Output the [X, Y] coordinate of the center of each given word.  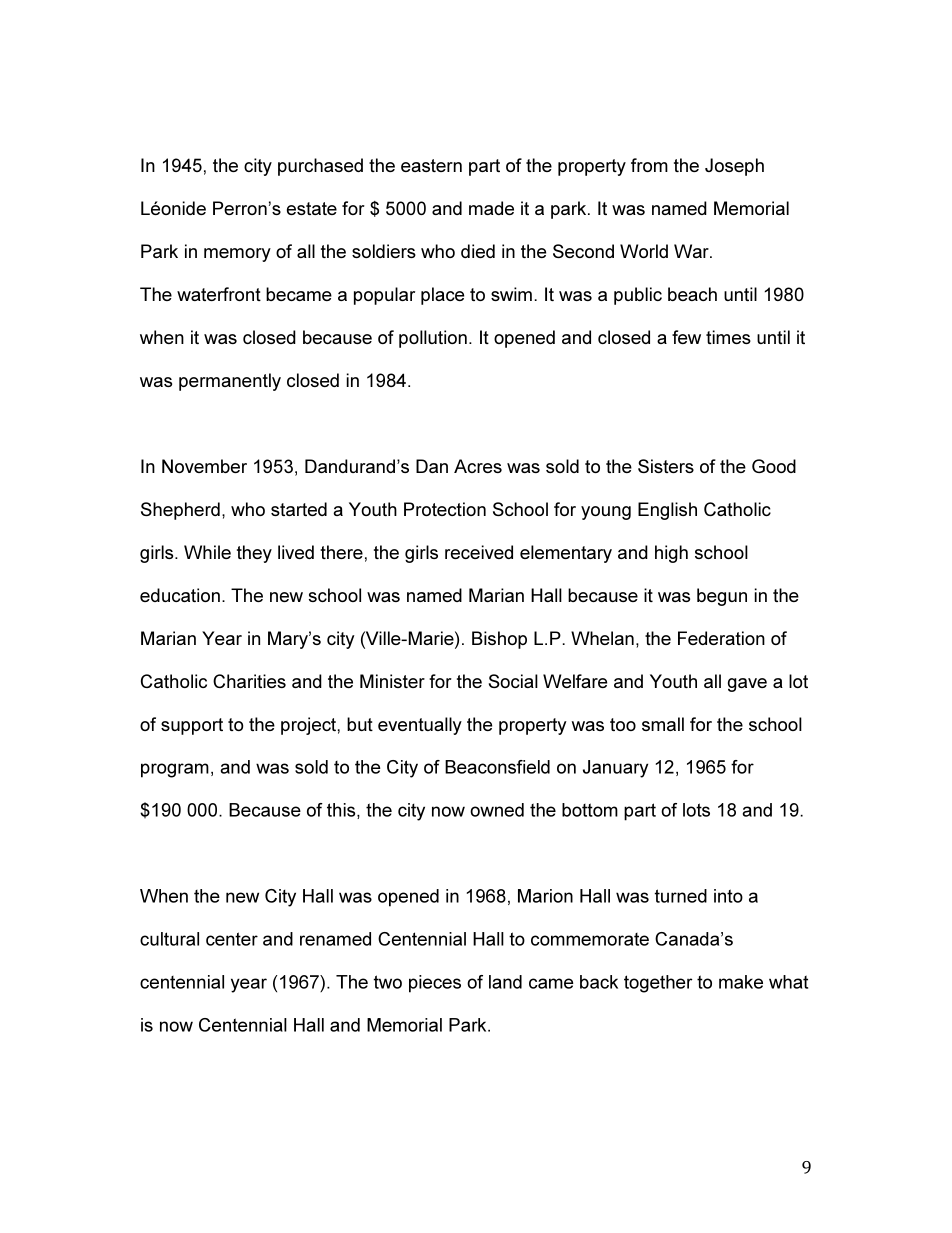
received [479, 552]
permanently [230, 382]
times [728, 337]
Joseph [734, 167]
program [175, 770]
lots [696, 810]
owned [497, 810]
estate [312, 208]
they [254, 554]
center [232, 939]
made [491, 208]
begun [722, 597]
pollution [433, 339]
